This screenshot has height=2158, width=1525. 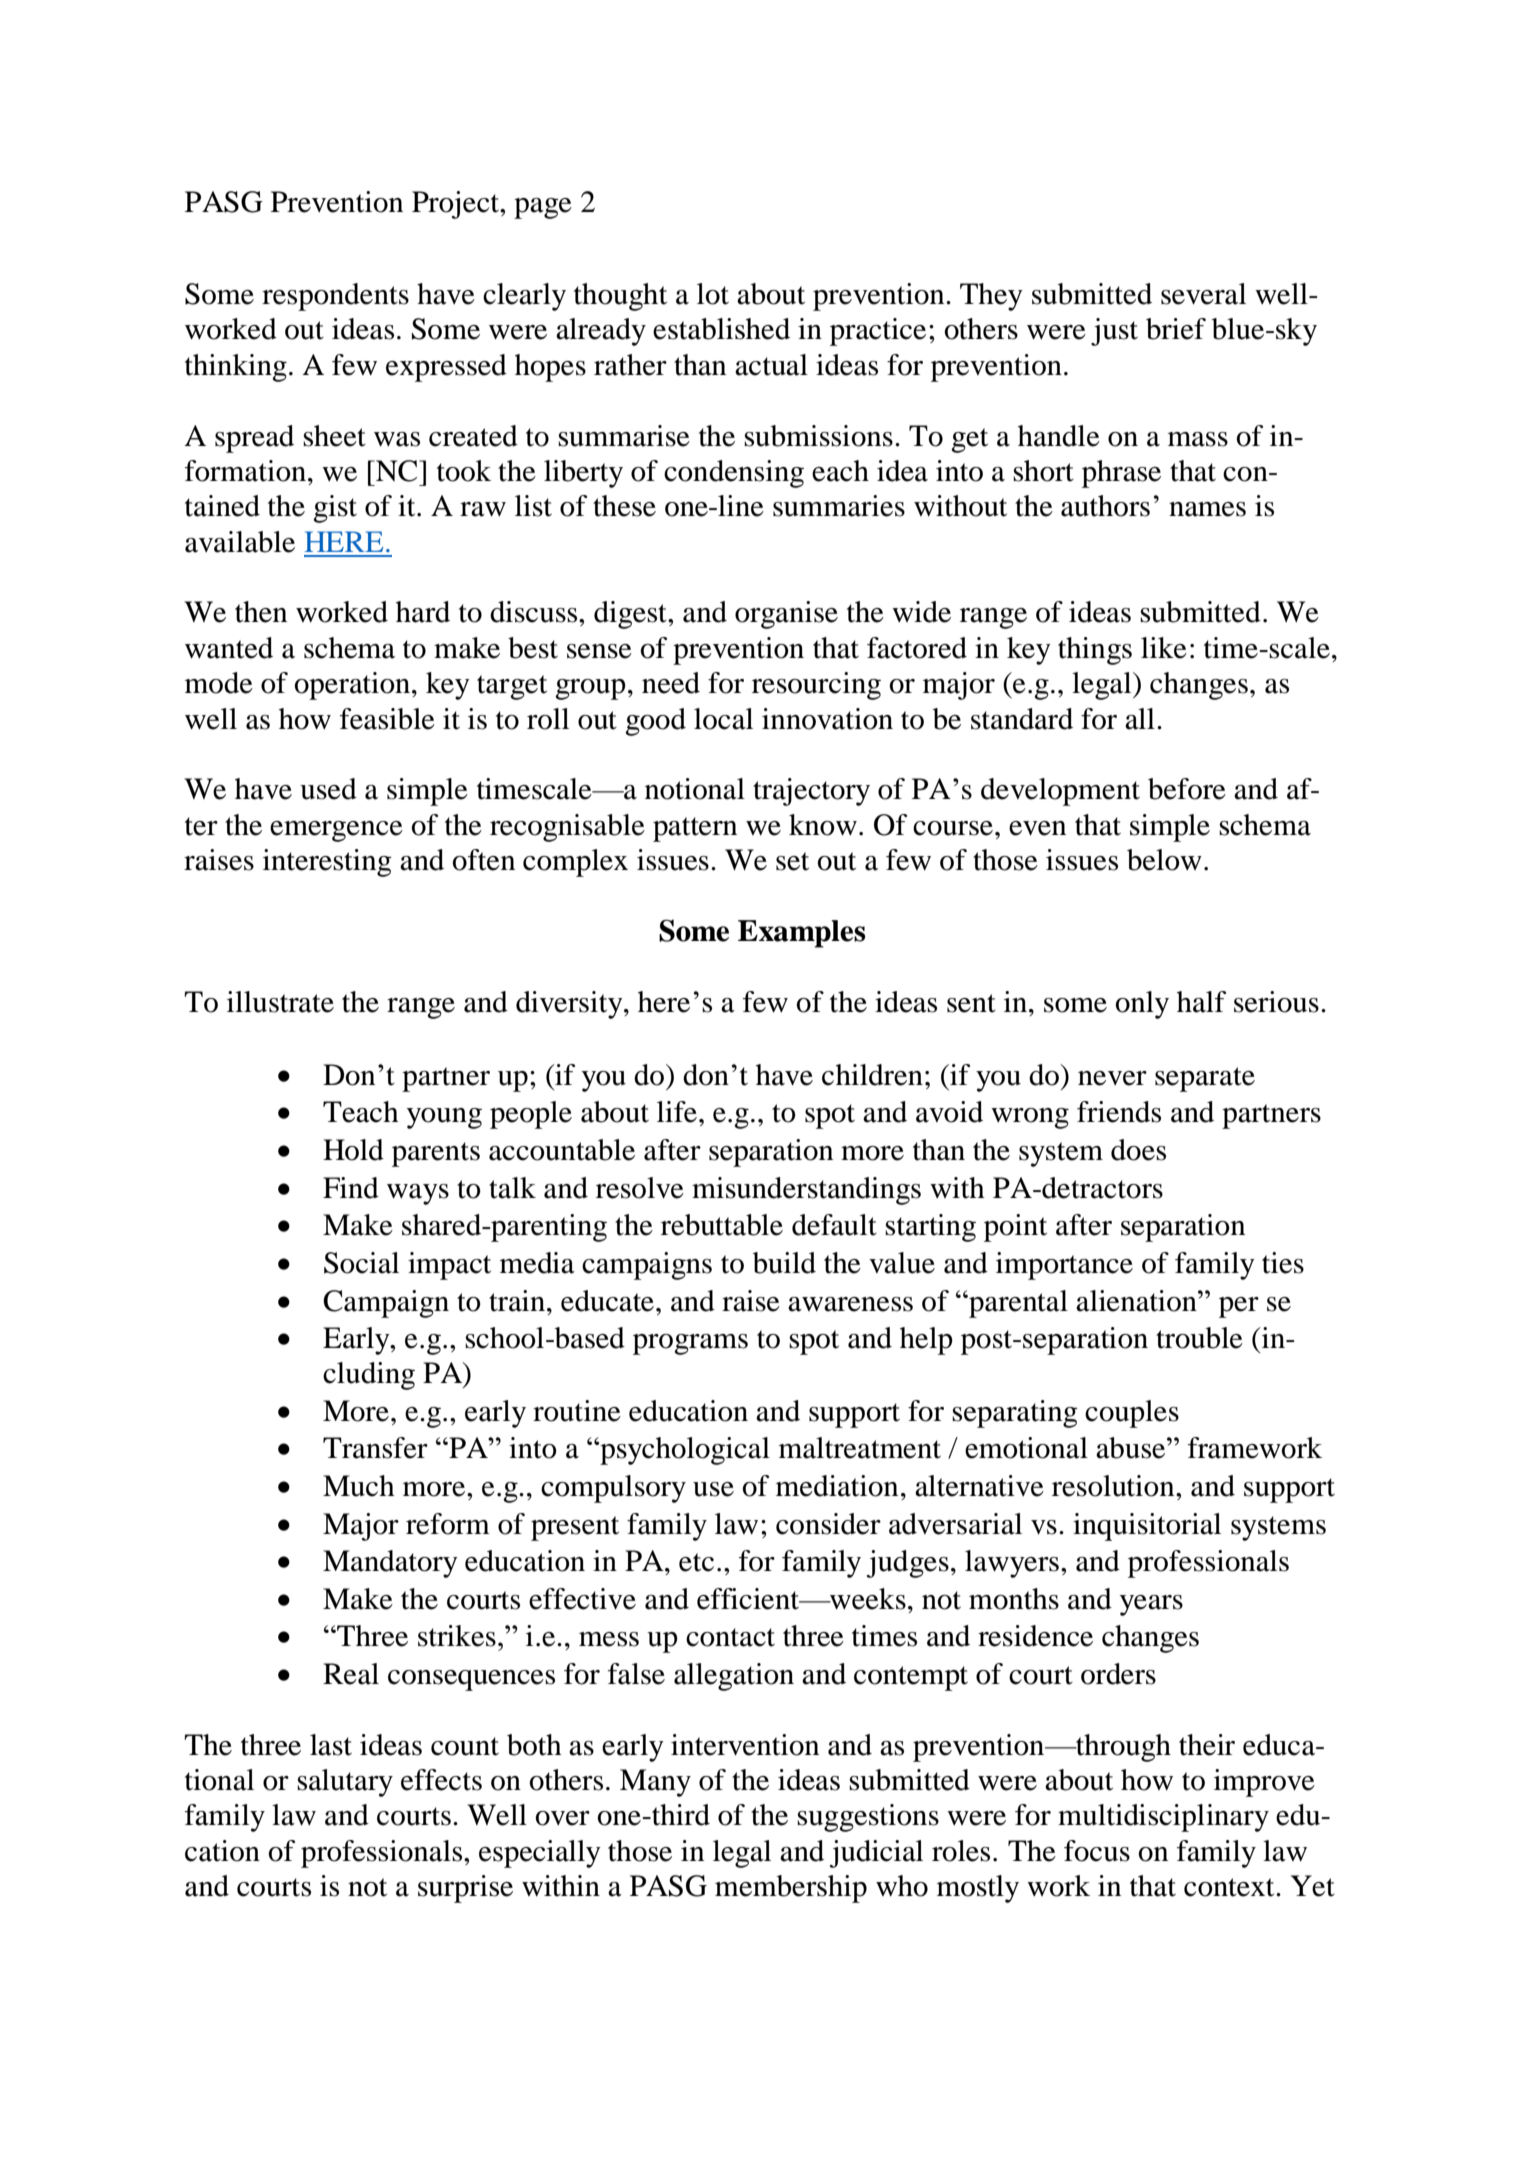 I want to click on lot, so click(x=713, y=294).
